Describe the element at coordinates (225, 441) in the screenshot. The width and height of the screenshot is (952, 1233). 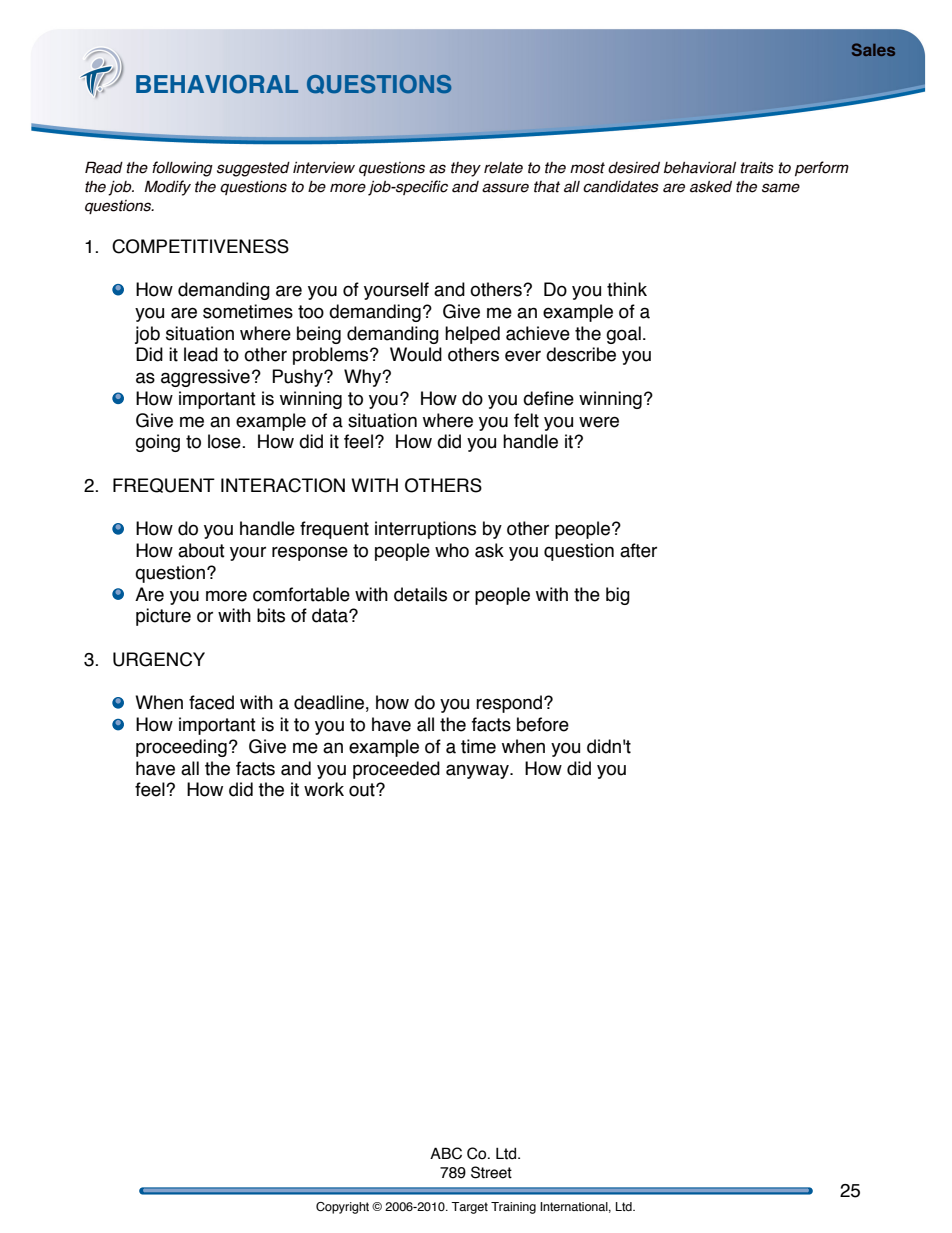
I see `lose` at that location.
